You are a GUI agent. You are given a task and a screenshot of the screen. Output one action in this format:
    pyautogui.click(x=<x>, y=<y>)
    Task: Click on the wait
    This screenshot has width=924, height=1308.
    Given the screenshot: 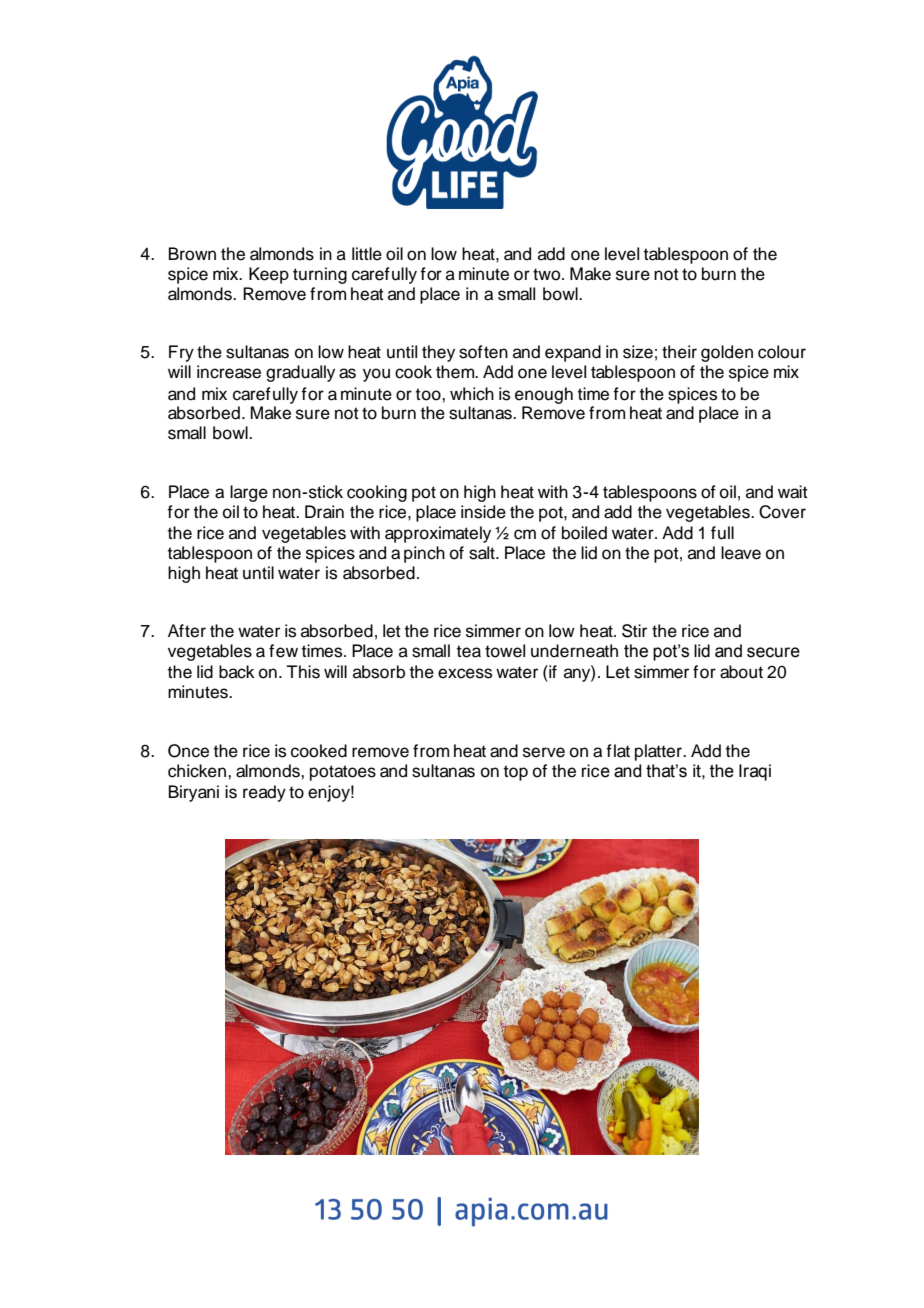 What is the action you would take?
    pyautogui.click(x=793, y=492)
